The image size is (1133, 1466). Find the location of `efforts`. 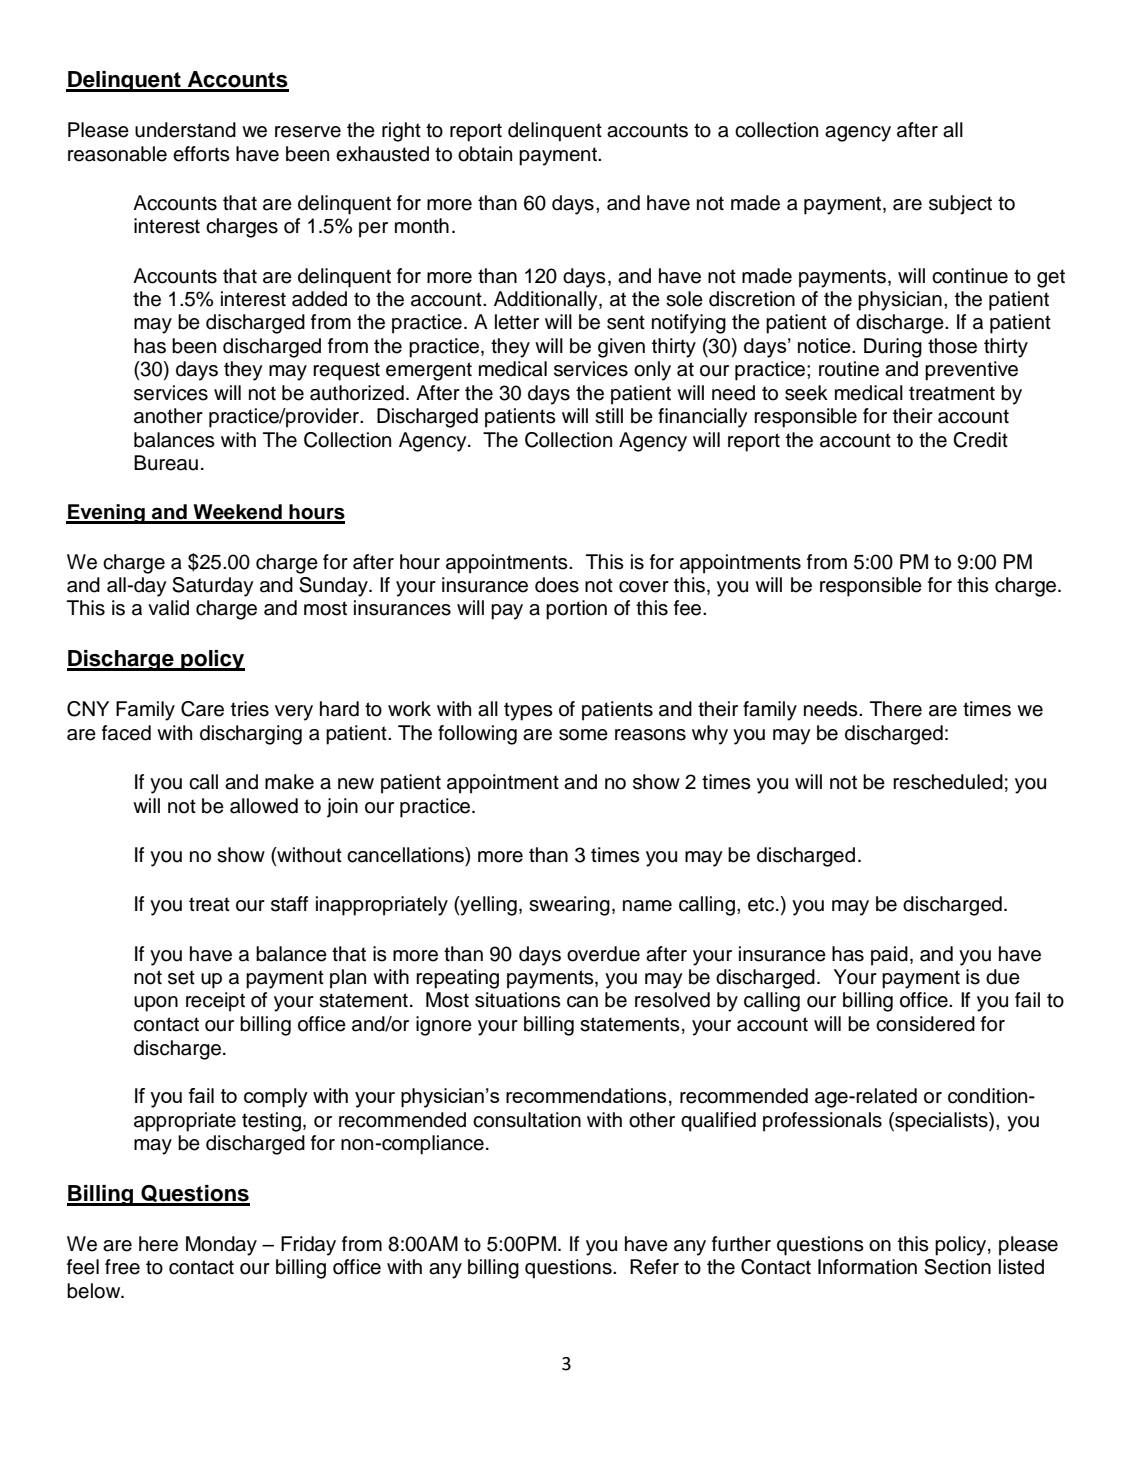

efforts is located at coordinates (201, 154).
